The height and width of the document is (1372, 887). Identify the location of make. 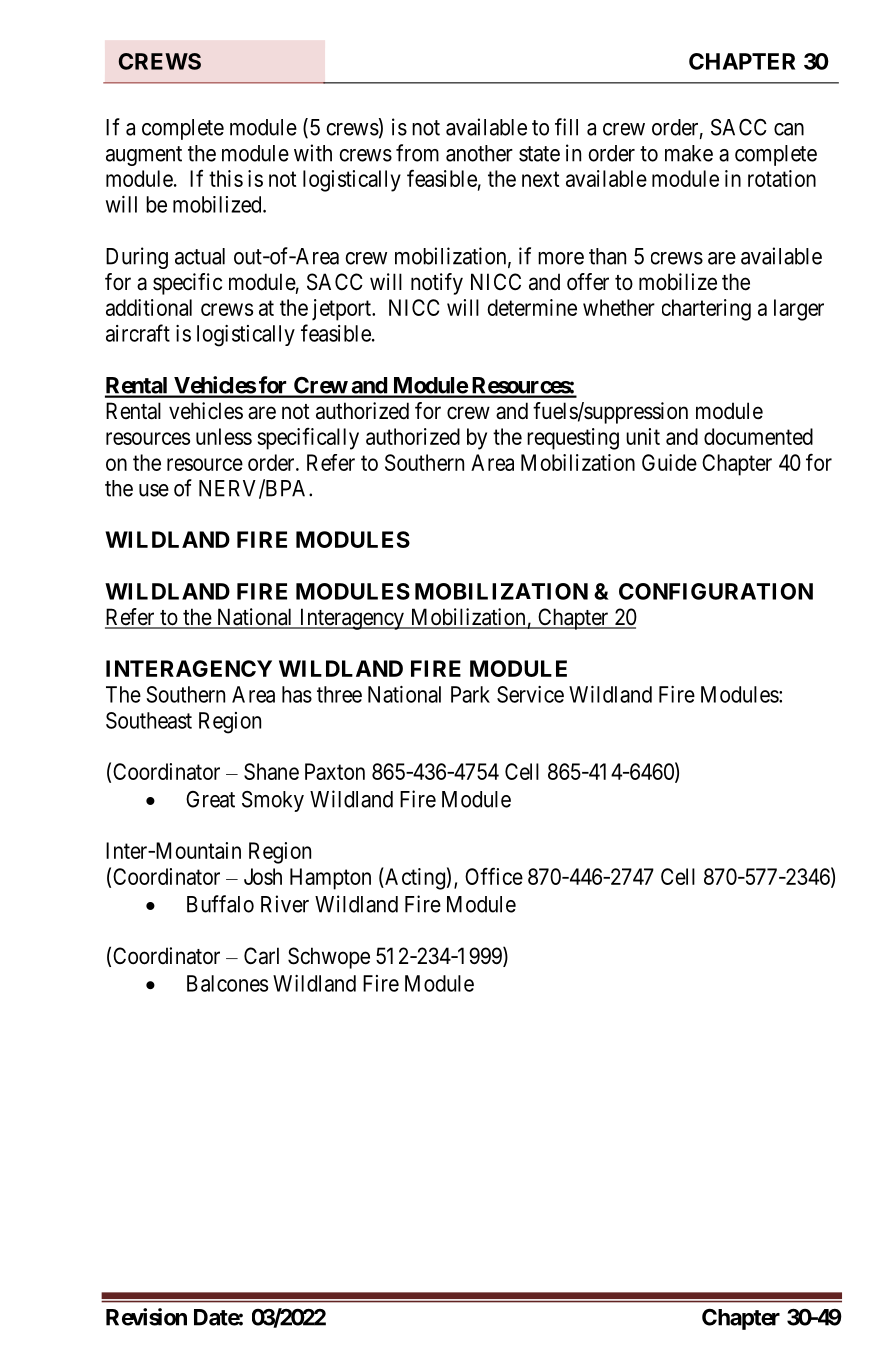
(689, 153).
